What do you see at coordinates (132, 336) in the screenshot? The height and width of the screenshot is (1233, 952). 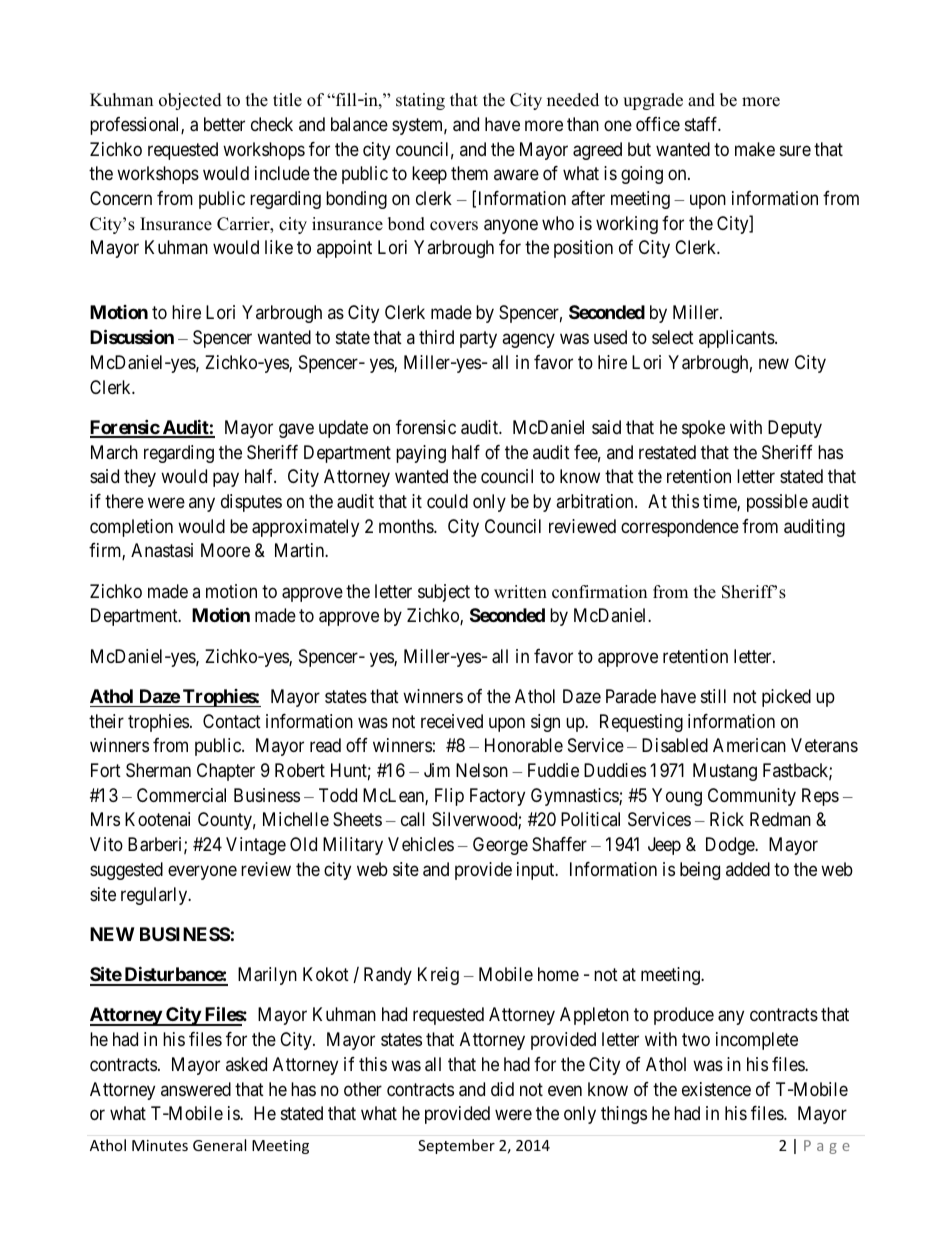 I see `Discussion` at bounding box center [132, 336].
